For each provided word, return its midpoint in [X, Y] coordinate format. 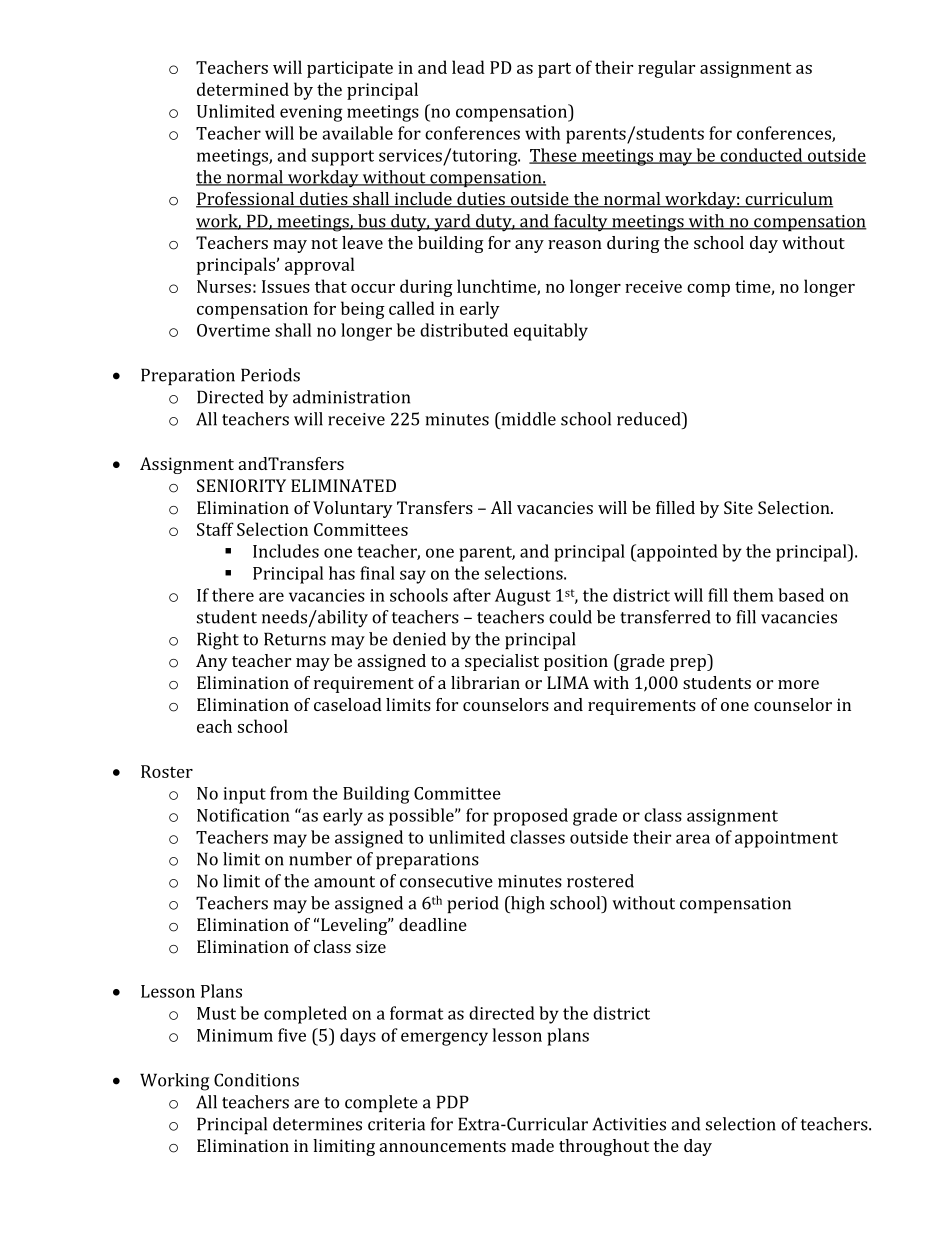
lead [468, 67]
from [289, 793]
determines [317, 1124]
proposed [530, 817]
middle [527, 419]
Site [738, 507]
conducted [761, 156]
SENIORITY [241, 485]
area [693, 839]
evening [311, 113]
